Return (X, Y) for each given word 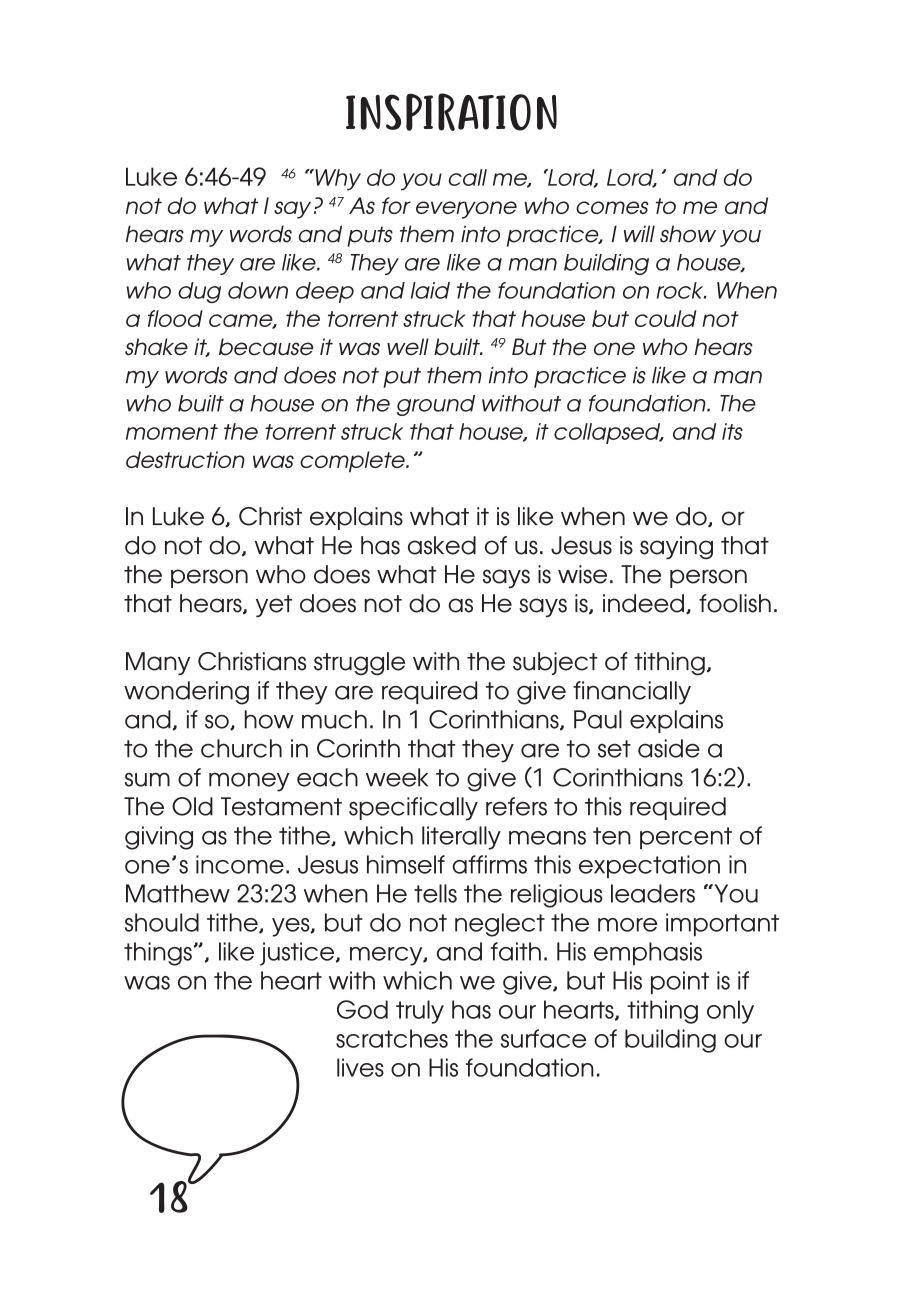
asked (442, 545)
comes (612, 207)
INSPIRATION (451, 112)
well (408, 347)
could (665, 318)
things (158, 954)
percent (686, 838)
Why (337, 180)
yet (274, 606)
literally (461, 838)
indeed (643, 603)
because (266, 347)
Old (192, 806)
